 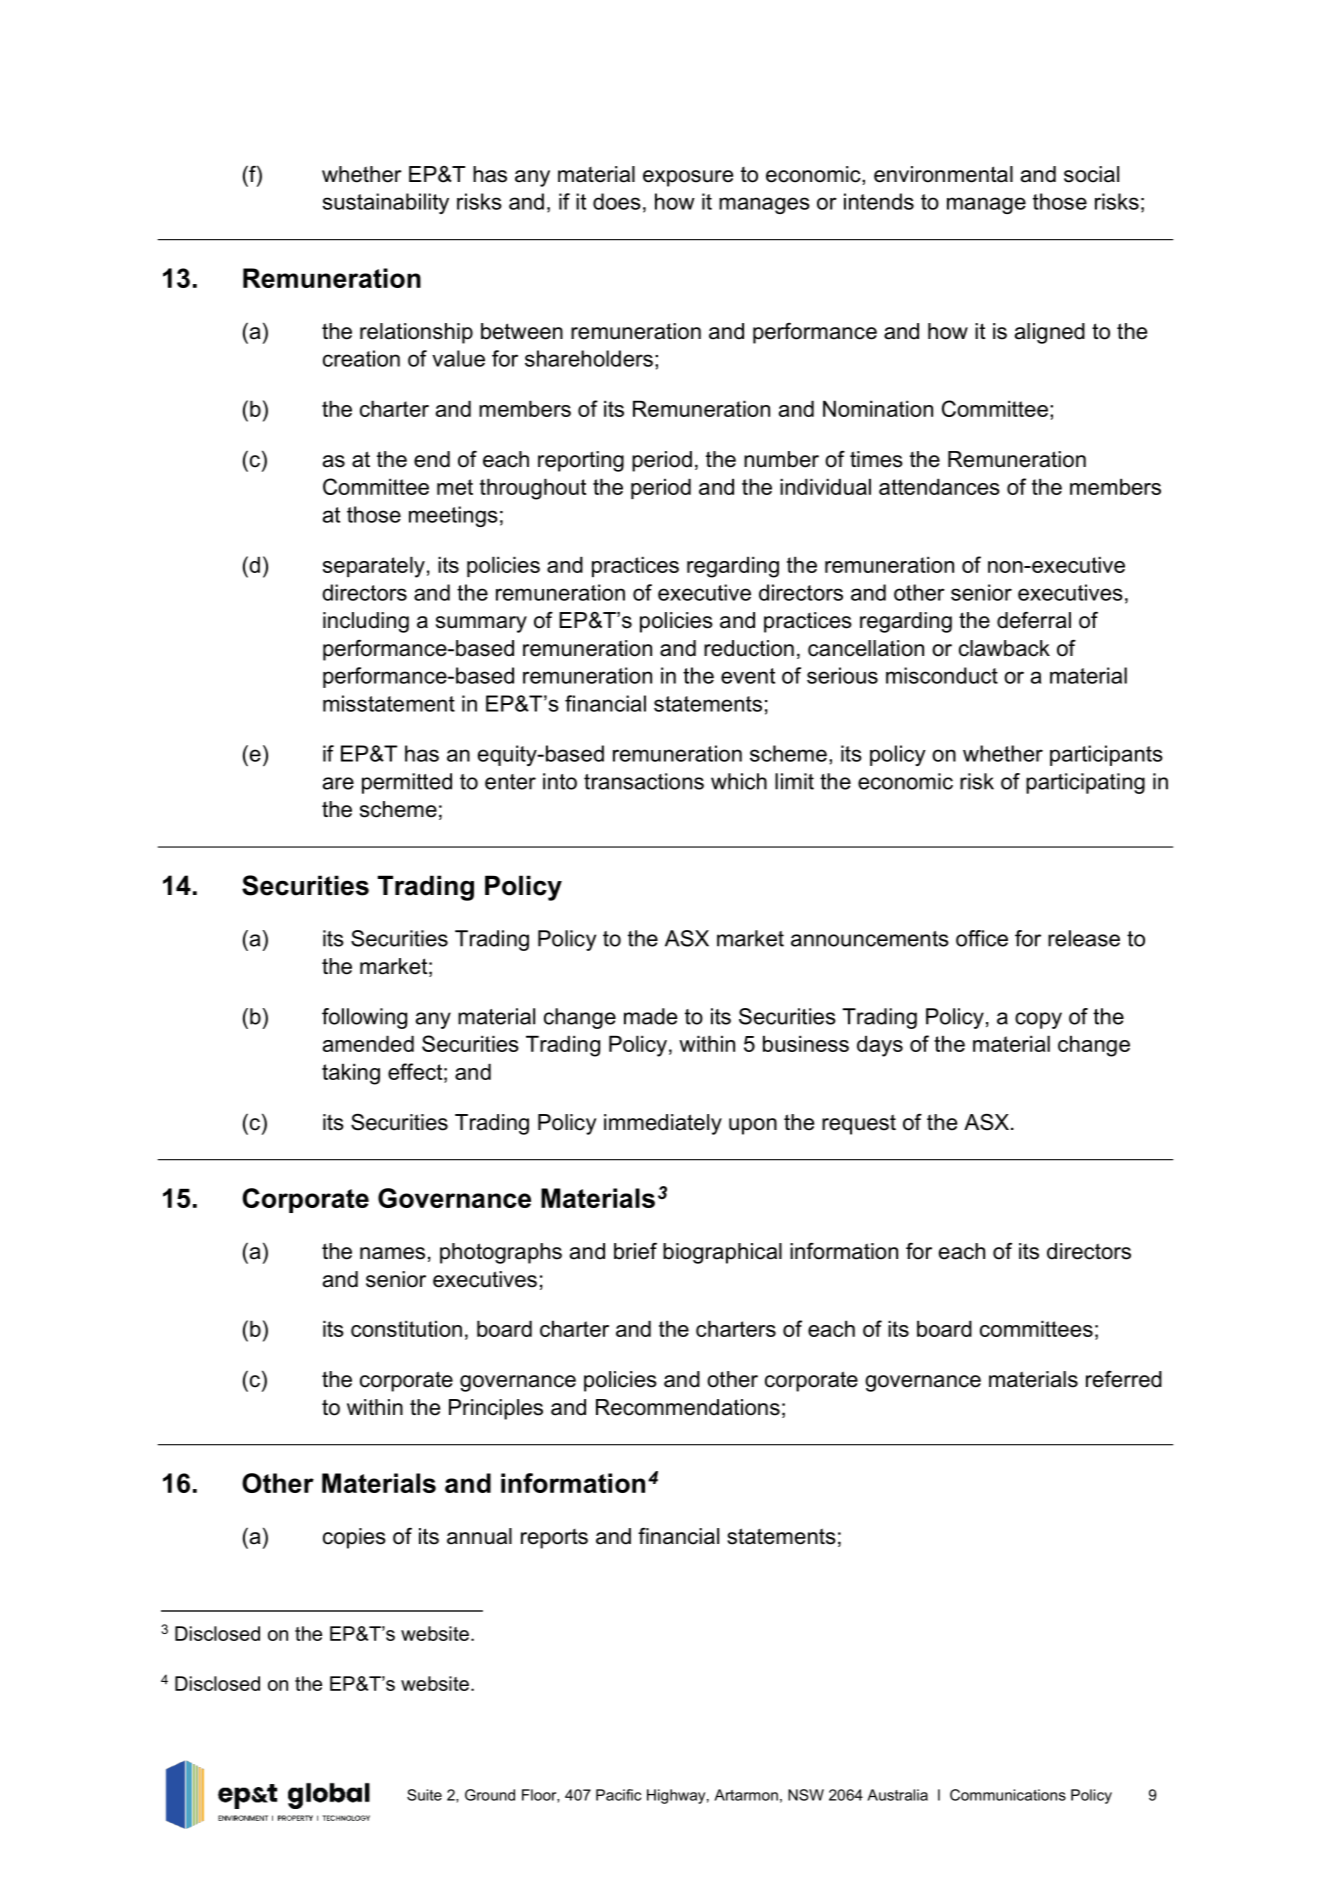 I want to click on NSW, so click(x=806, y=1795).
